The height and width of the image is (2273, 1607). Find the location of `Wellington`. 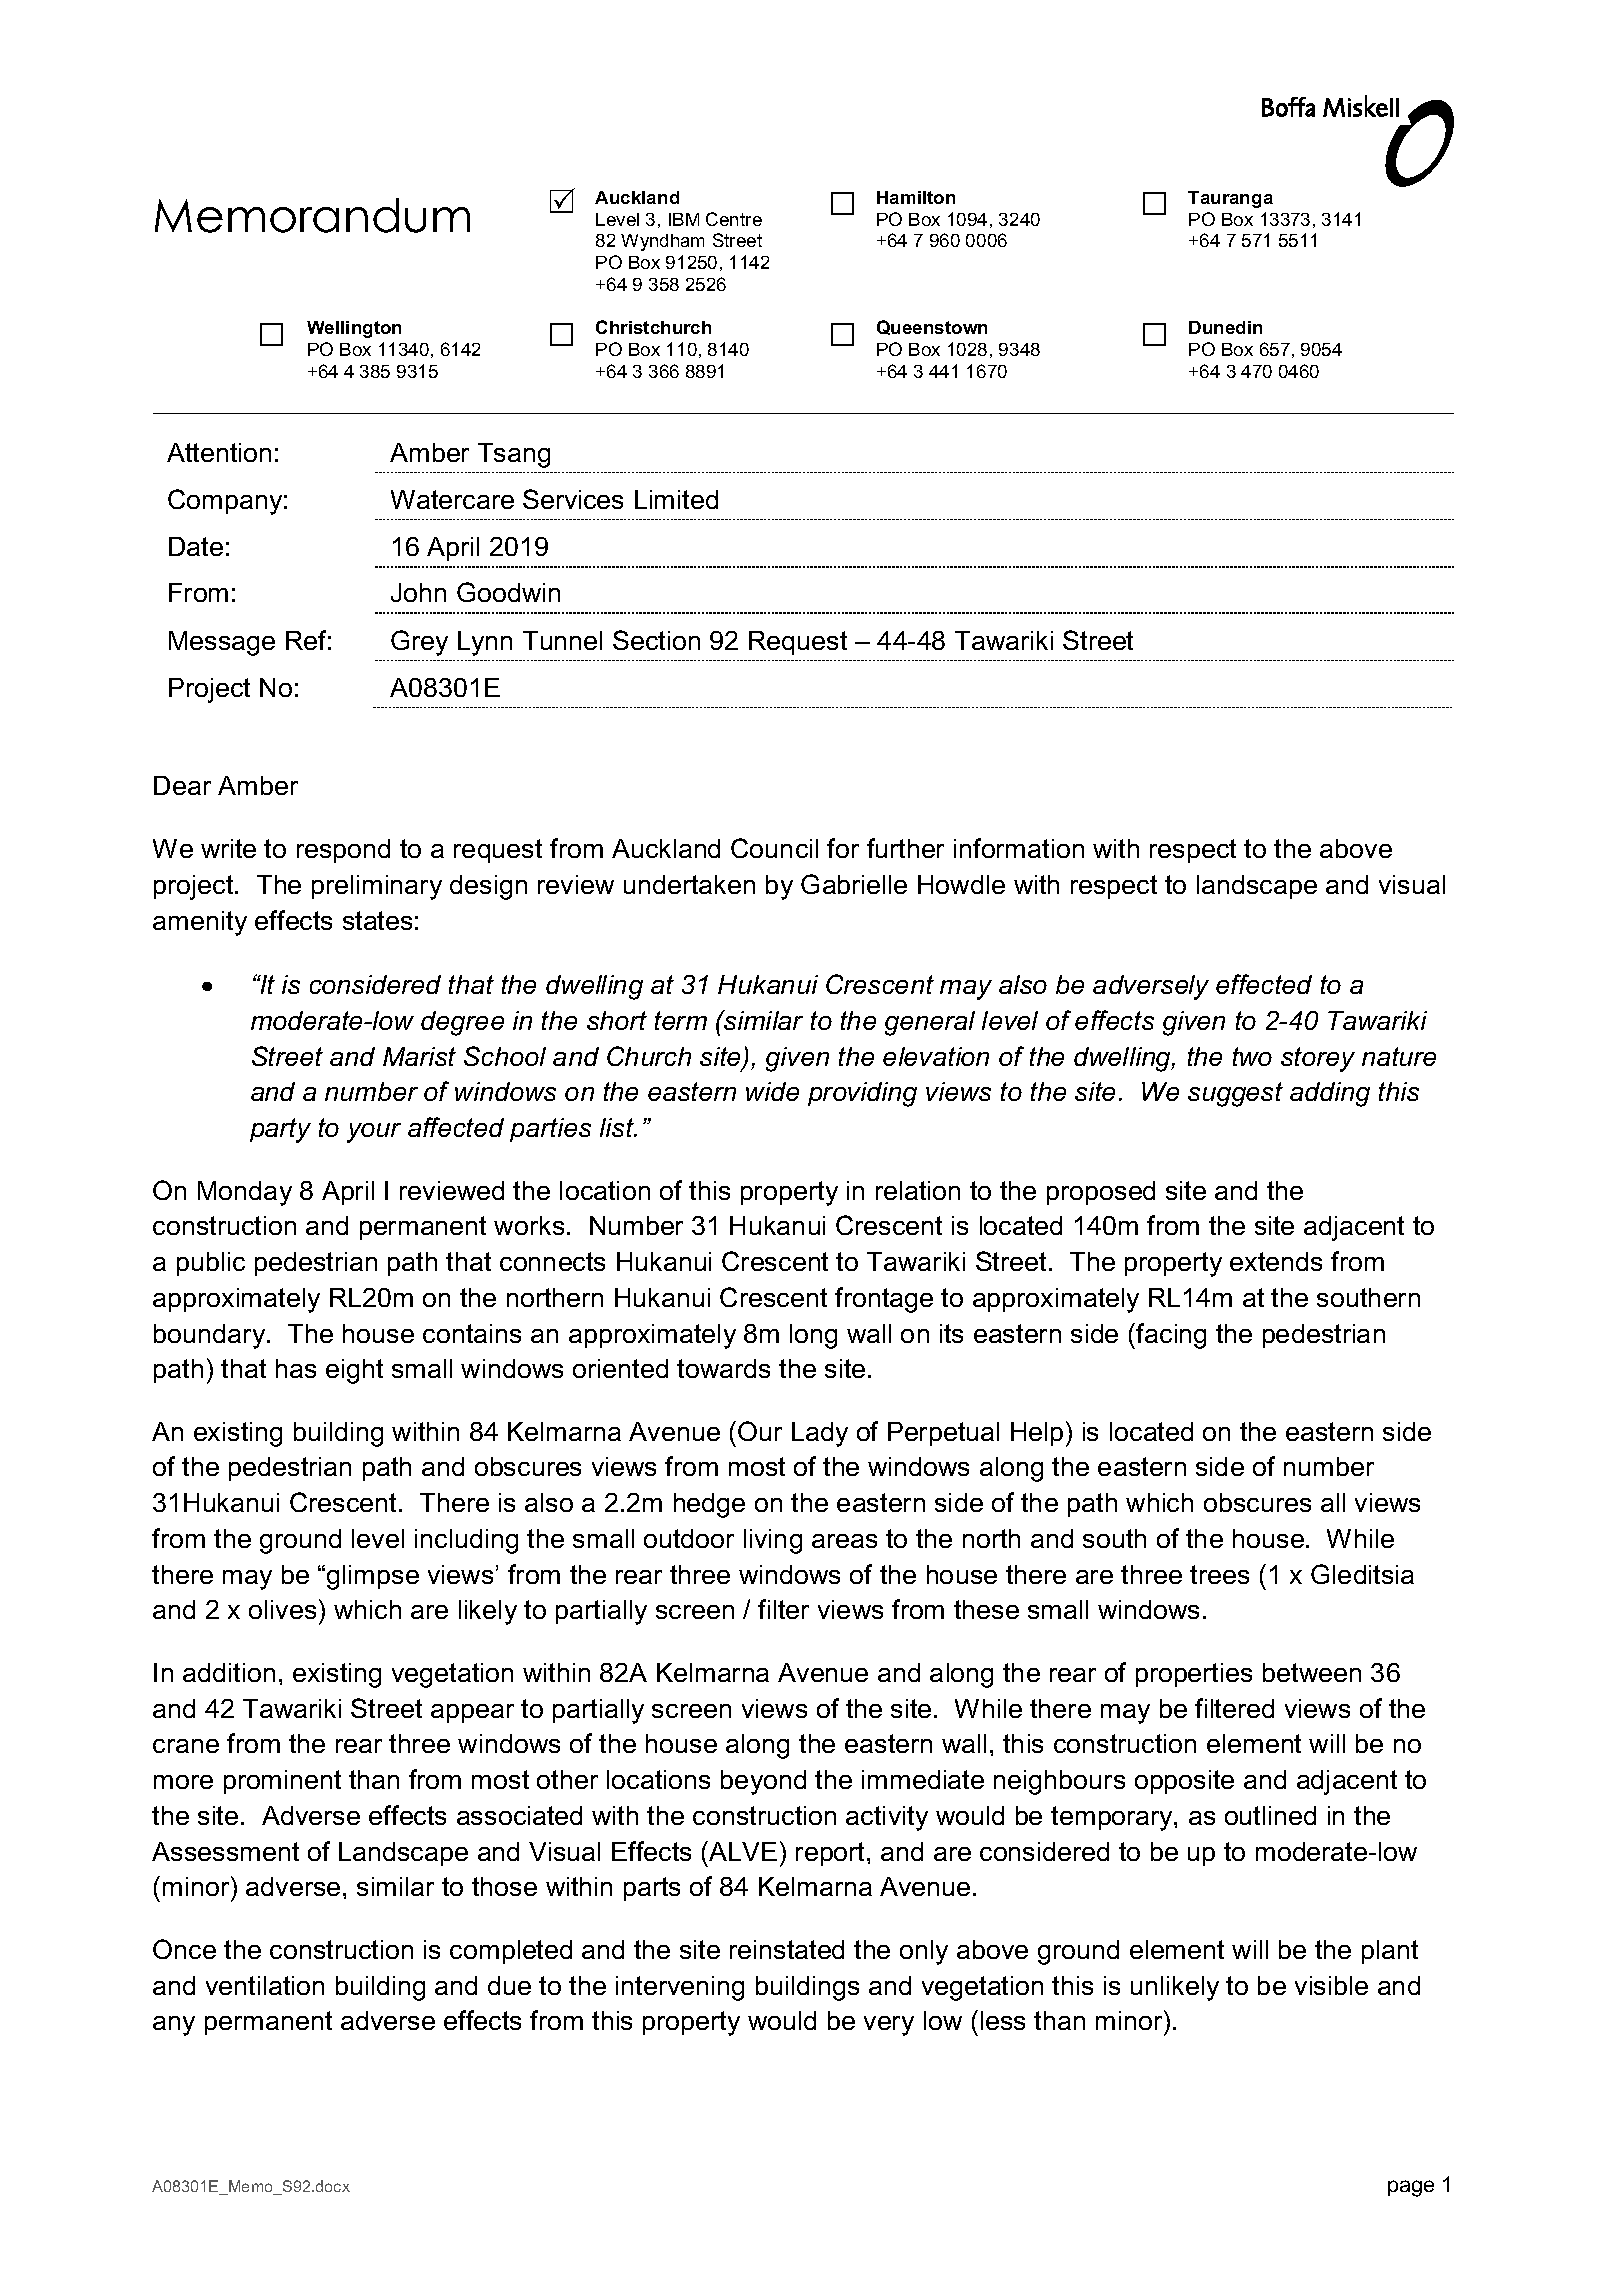

Wellington is located at coordinates (354, 329).
